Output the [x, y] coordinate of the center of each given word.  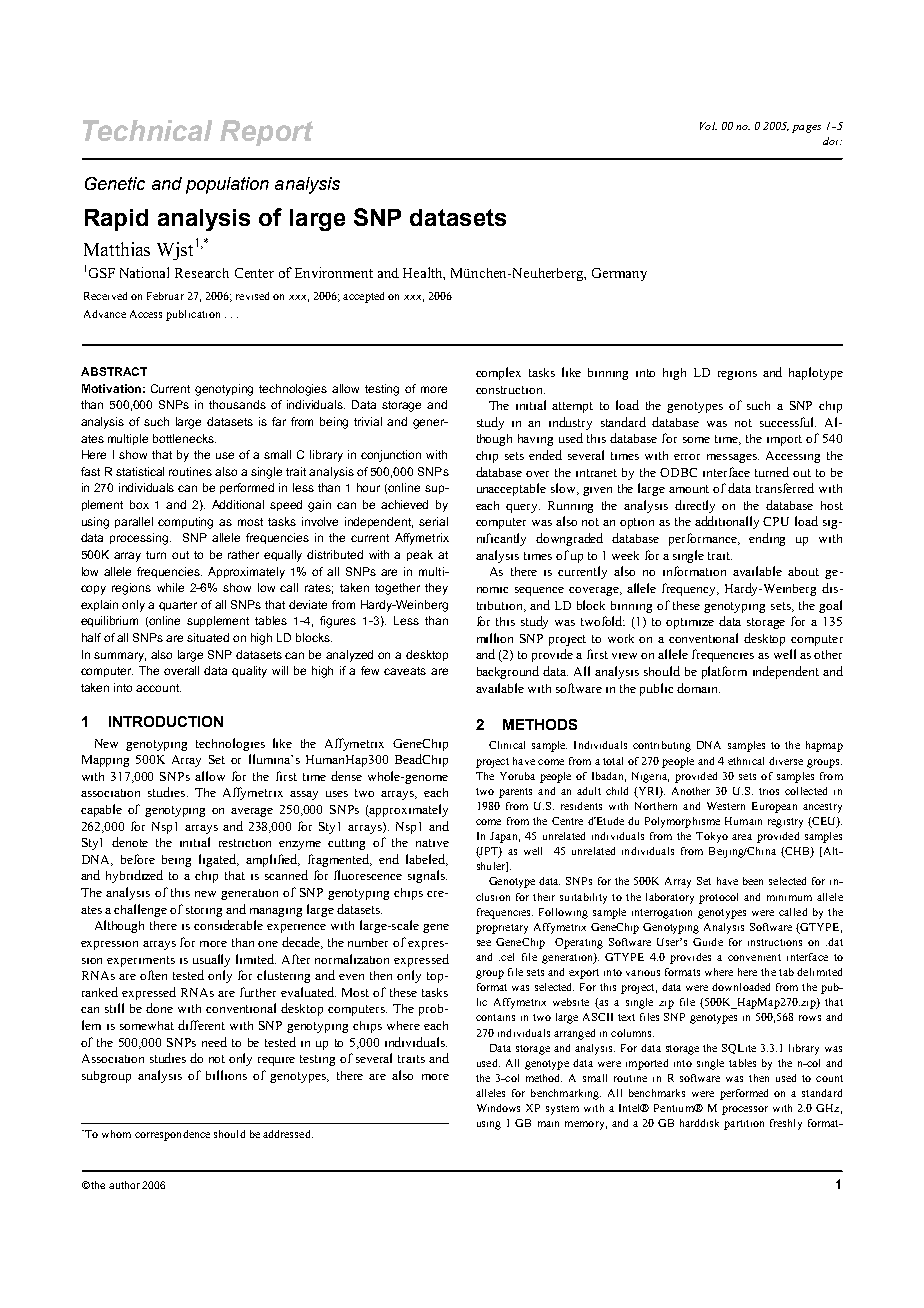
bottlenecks [184, 438]
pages [806, 129]
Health [424, 273]
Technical [147, 130]
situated [208, 637]
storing [204, 911]
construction [510, 390]
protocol [718, 898]
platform [724, 672]
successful [788, 422]
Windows [498, 1108]
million [495, 638]
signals [427, 876]
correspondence [172, 1135]
